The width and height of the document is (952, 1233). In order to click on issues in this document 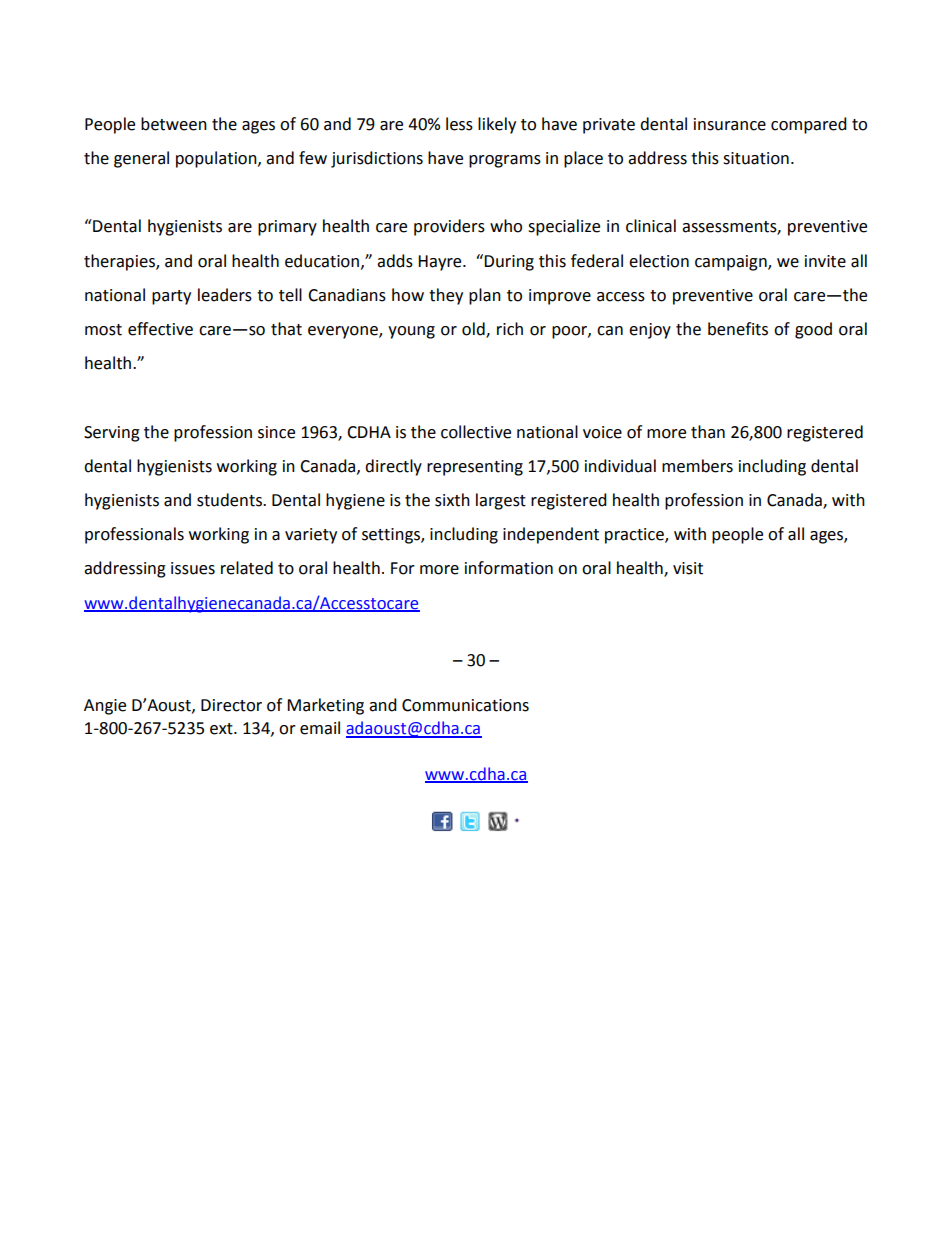, I will do `click(193, 568)`.
